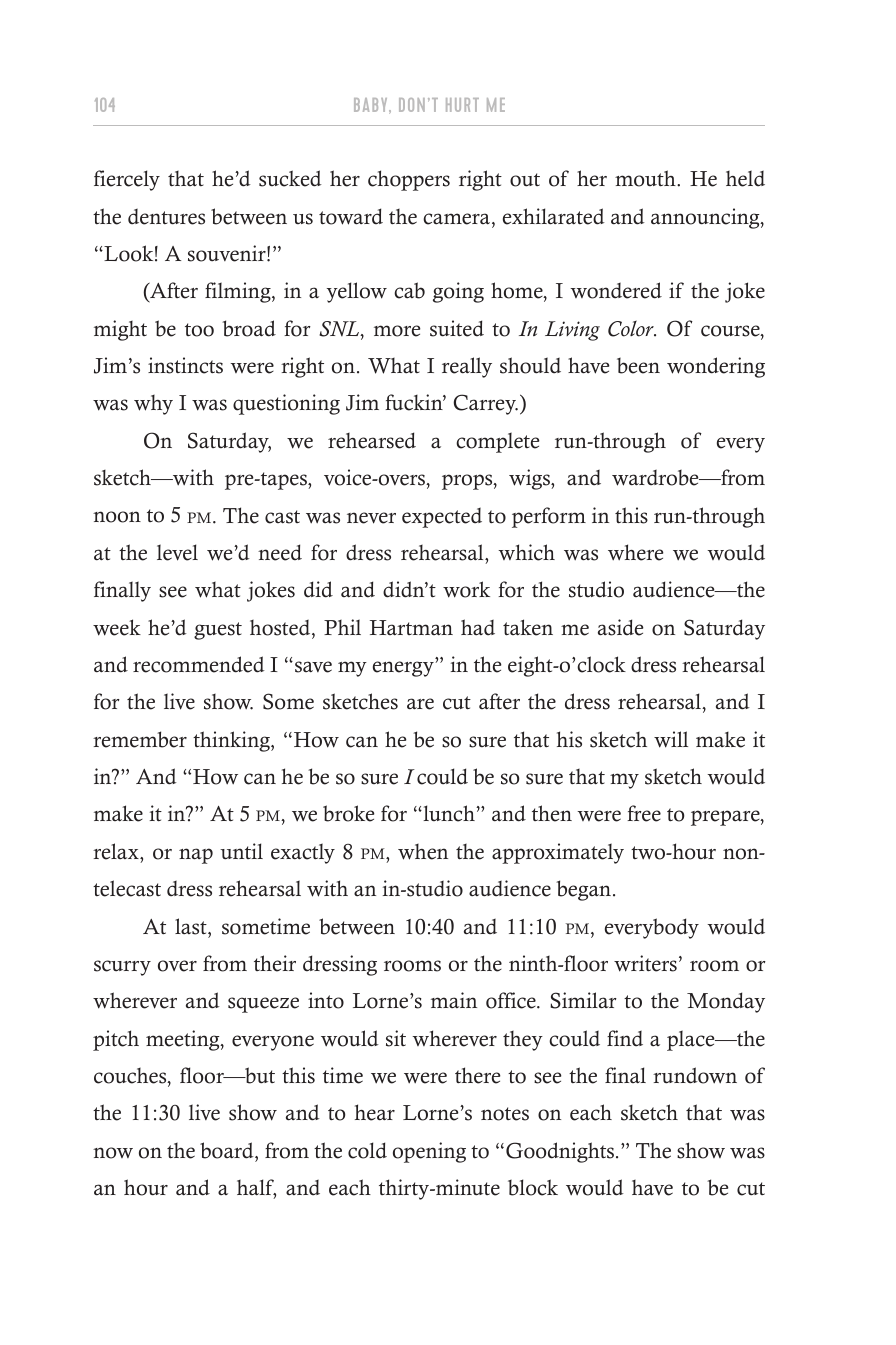 This screenshot has height=1345, width=896. I want to click on rundown, so click(695, 1075).
